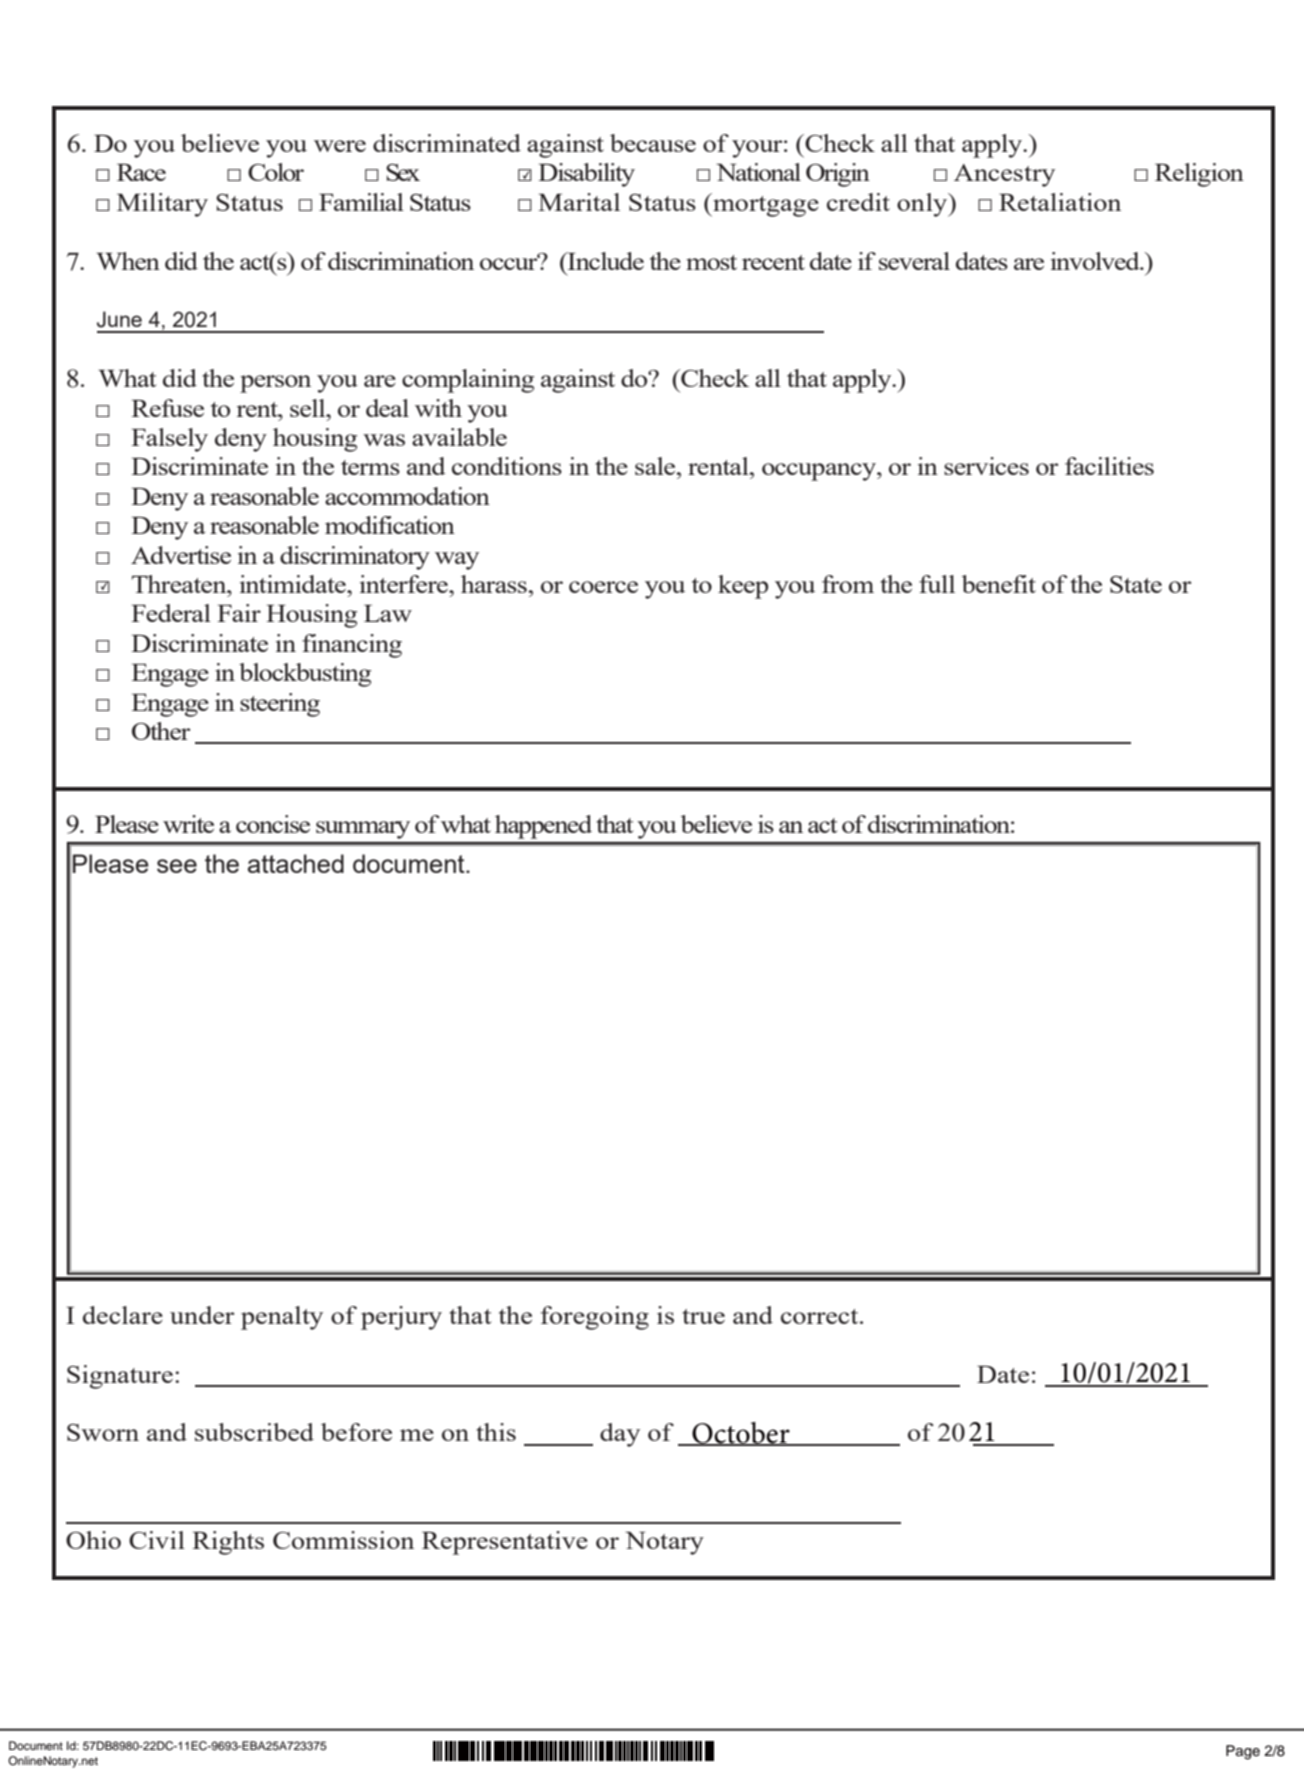 Image resolution: width=1304 pixels, height=1778 pixels. I want to click on because, so click(653, 143).
